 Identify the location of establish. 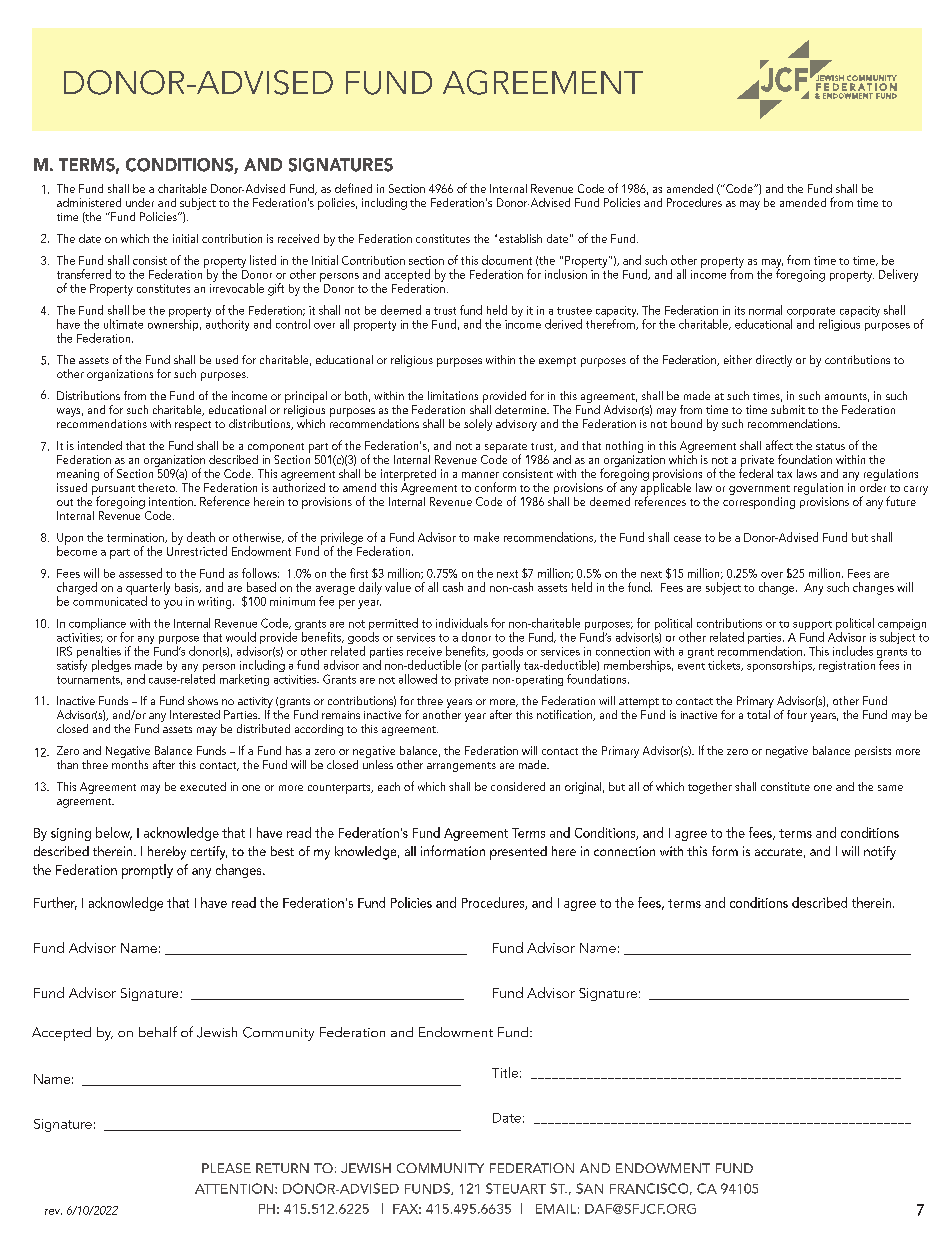
(520, 238).
